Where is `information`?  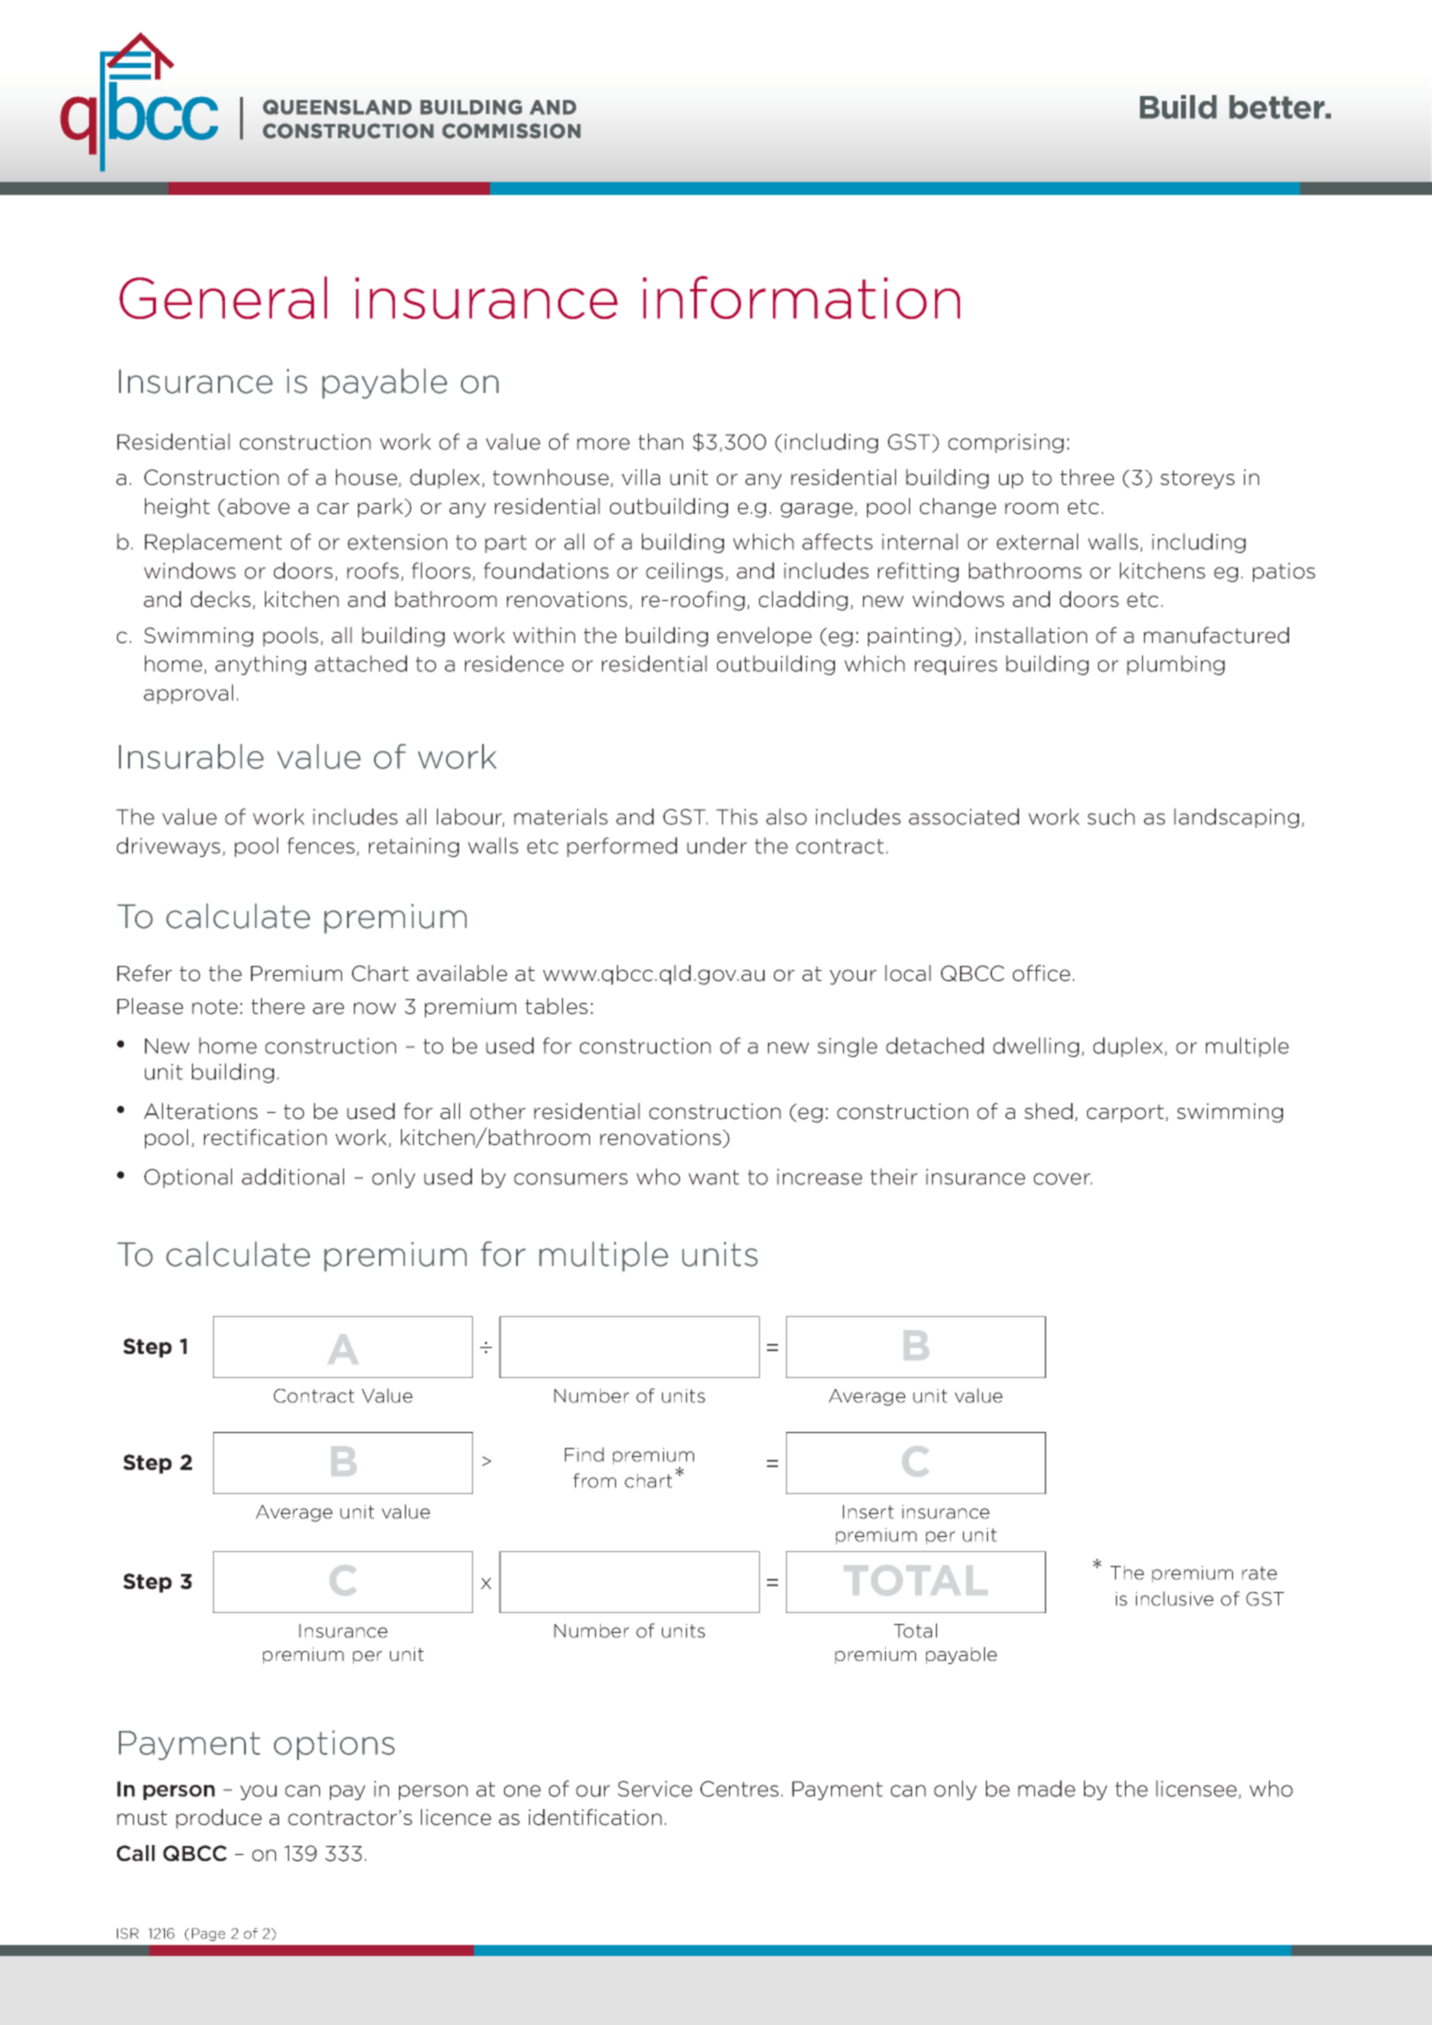 information is located at coordinates (801, 297).
